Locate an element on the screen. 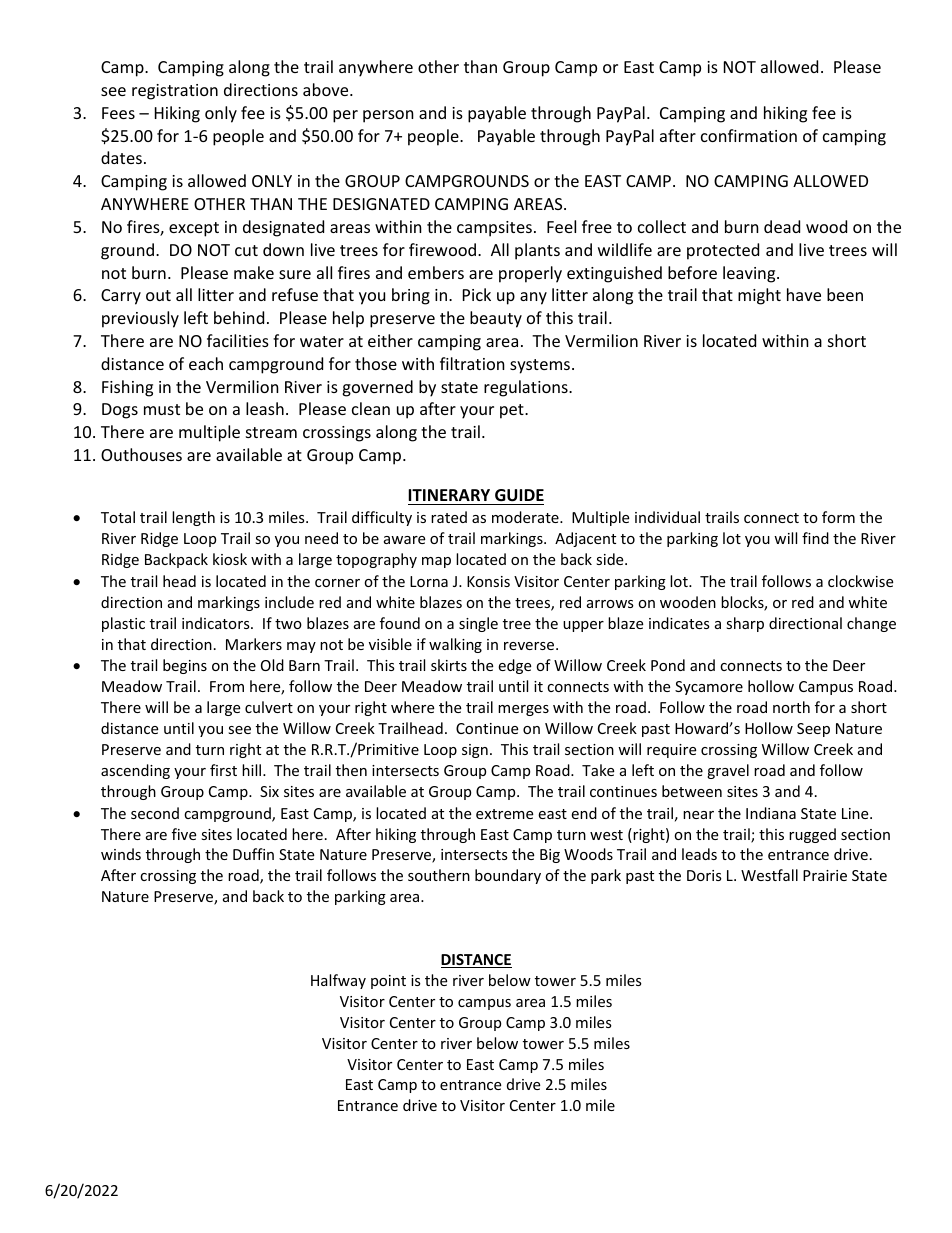 The height and width of the screenshot is (1233, 952). person is located at coordinates (388, 116).
